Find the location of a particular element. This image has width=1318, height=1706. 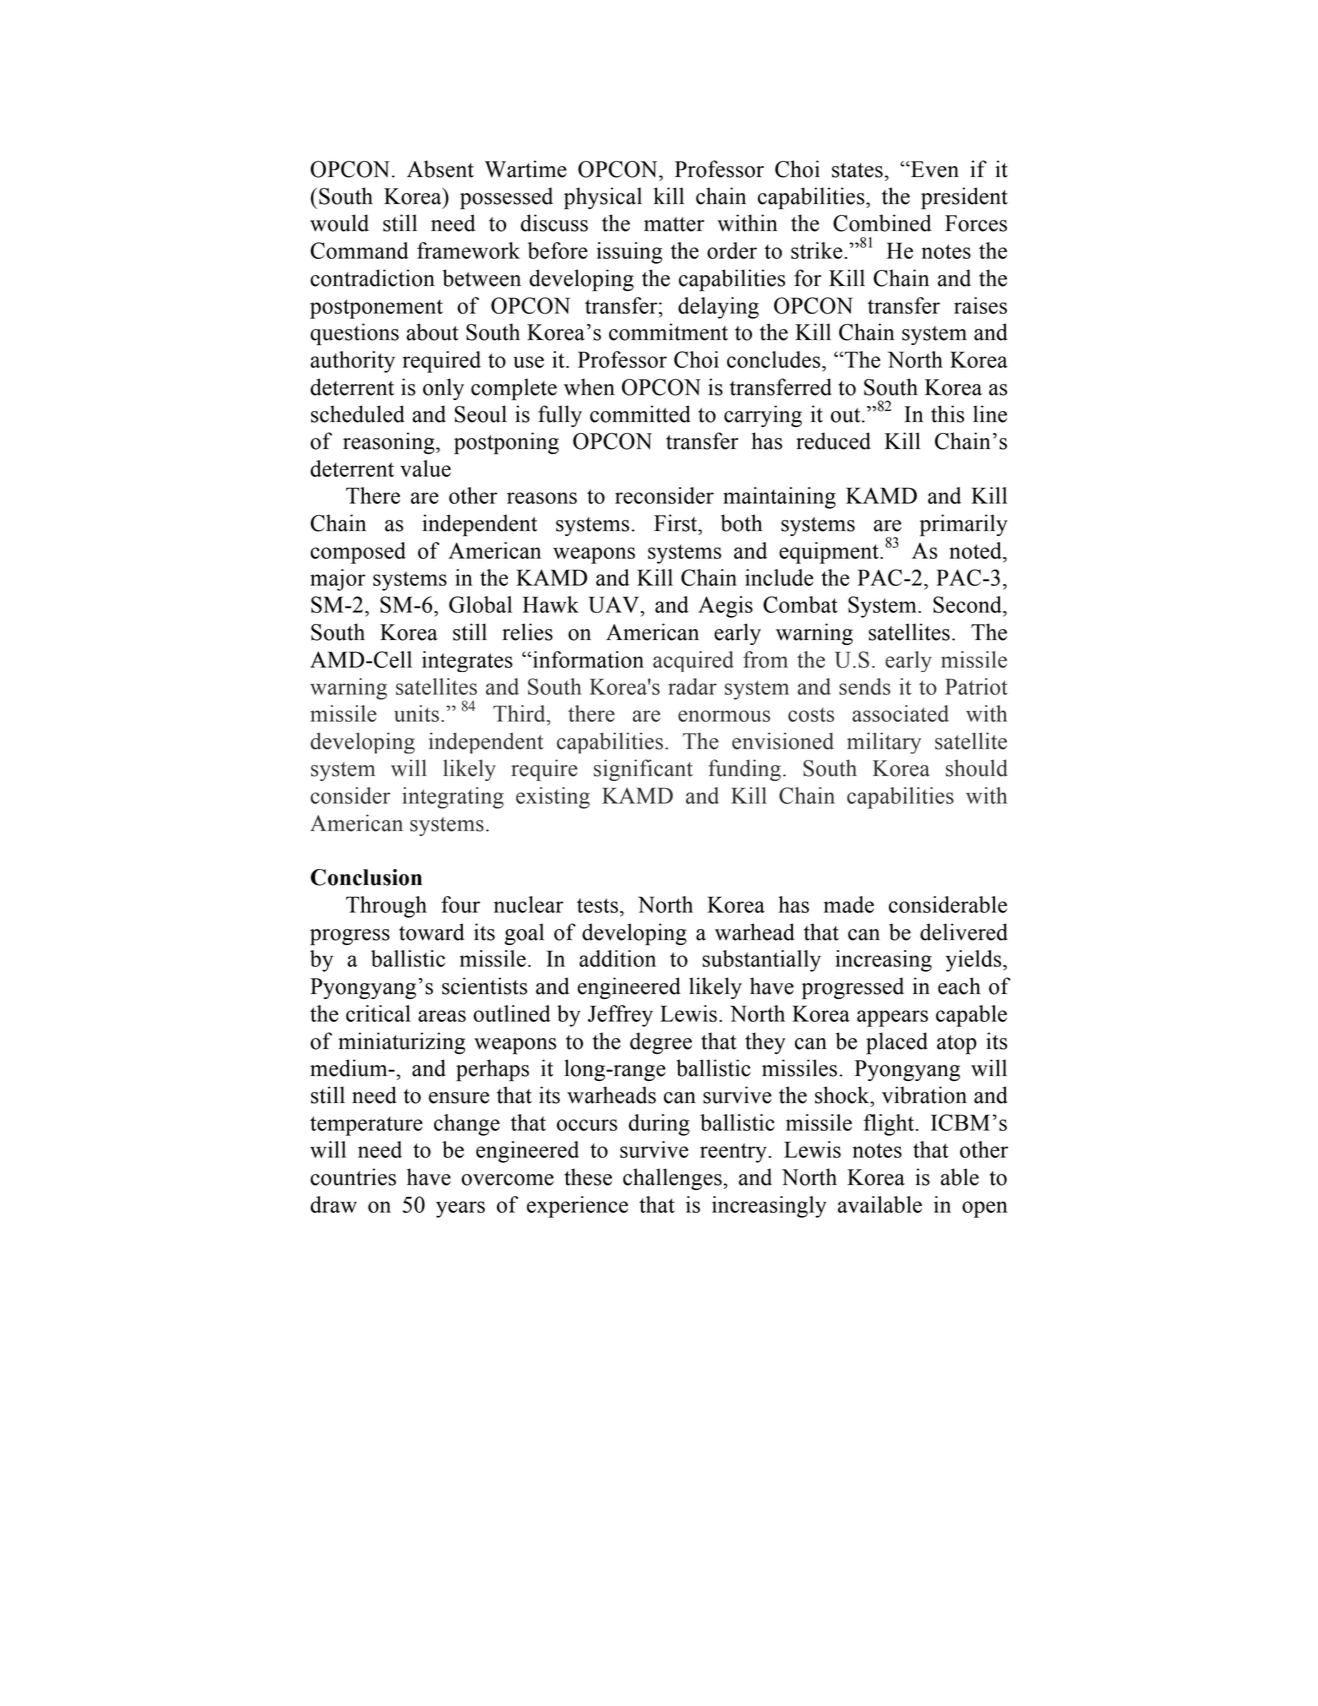

matter is located at coordinates (674, 224).
